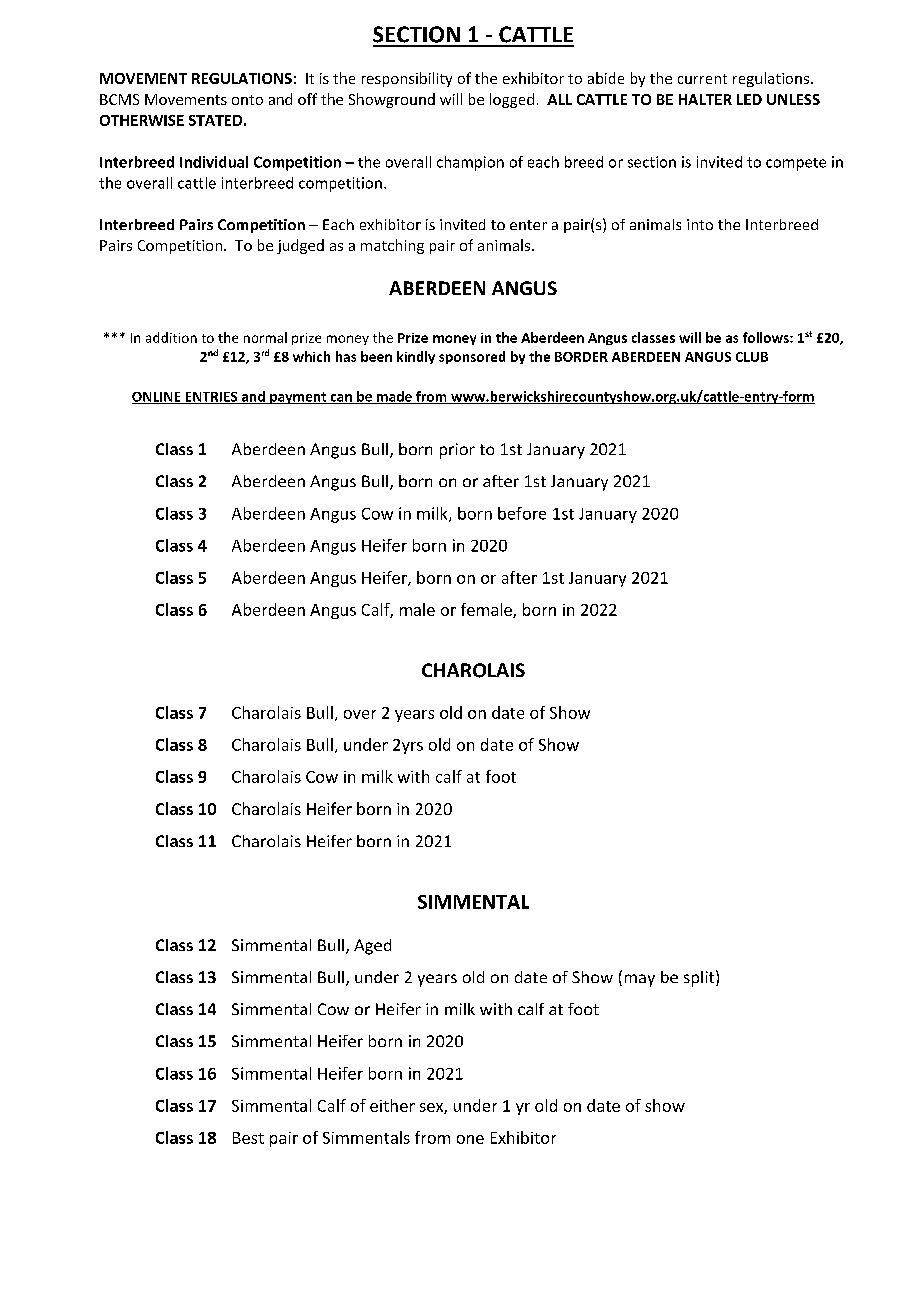  I want to click on HALTER, so click(705, 99).
